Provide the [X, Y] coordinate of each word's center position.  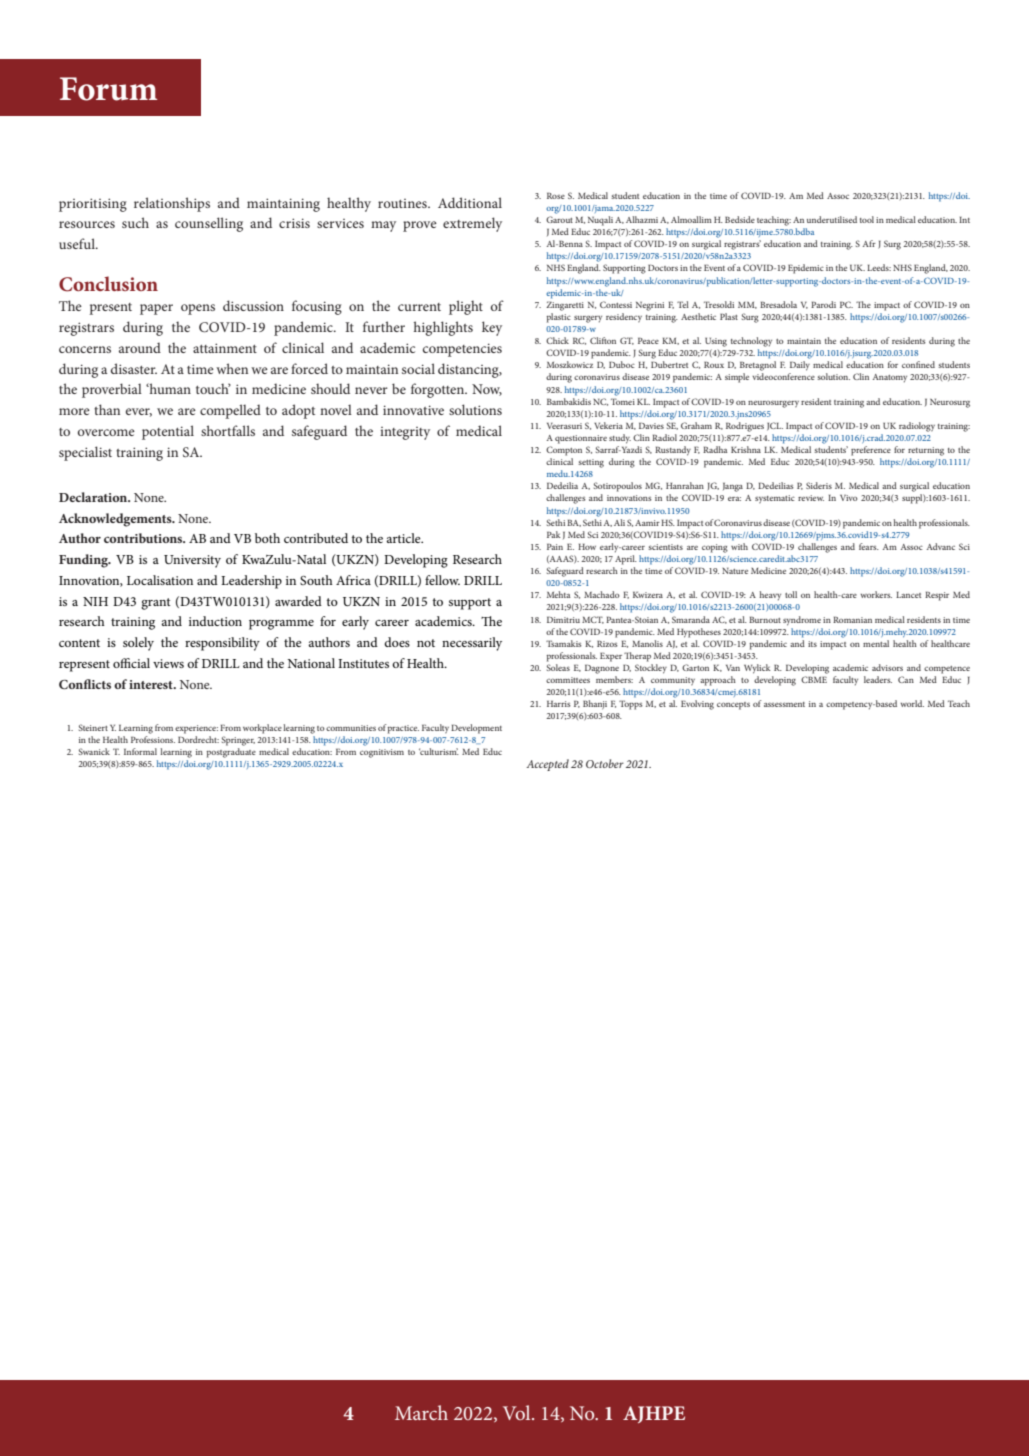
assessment [784, 704]
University [192, 561]
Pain [555, 547]
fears [869, 546]
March [421, 1412]
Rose [556, 196]
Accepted [547, 765]
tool [867, 219]
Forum [108, 89]
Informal [140, 751]
